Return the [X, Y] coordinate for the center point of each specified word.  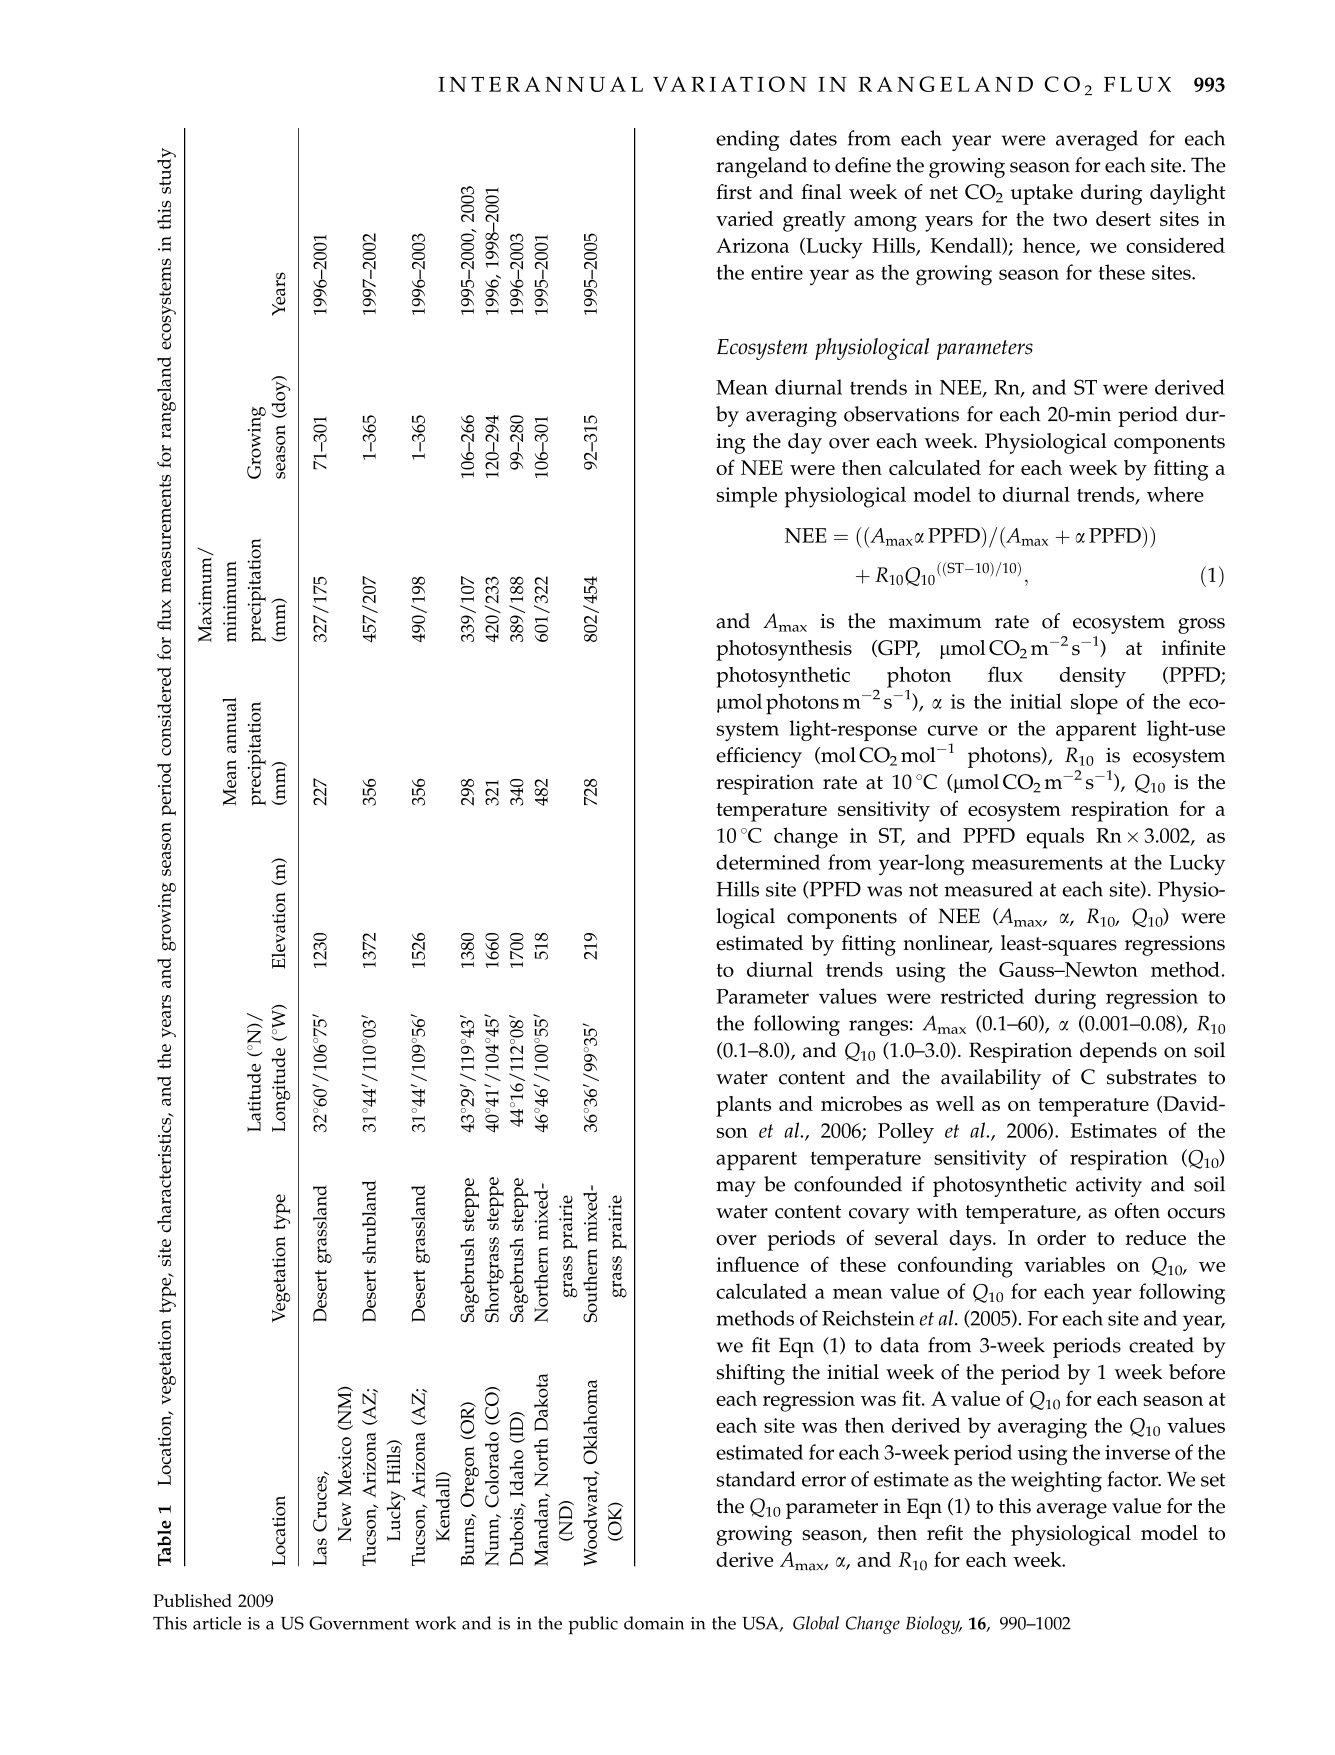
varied [744, 218]
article [217, 1623]
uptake [1042, 194]
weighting [1056, 1481]
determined [768, 862]
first [734, 192]
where [1175, 494]
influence [757, 1264]
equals [1055, 838]
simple [747, 497]
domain [654, 1623]
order [1061, 1237]
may [736, 1189]
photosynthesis [784, 650]
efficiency [759, 757]
